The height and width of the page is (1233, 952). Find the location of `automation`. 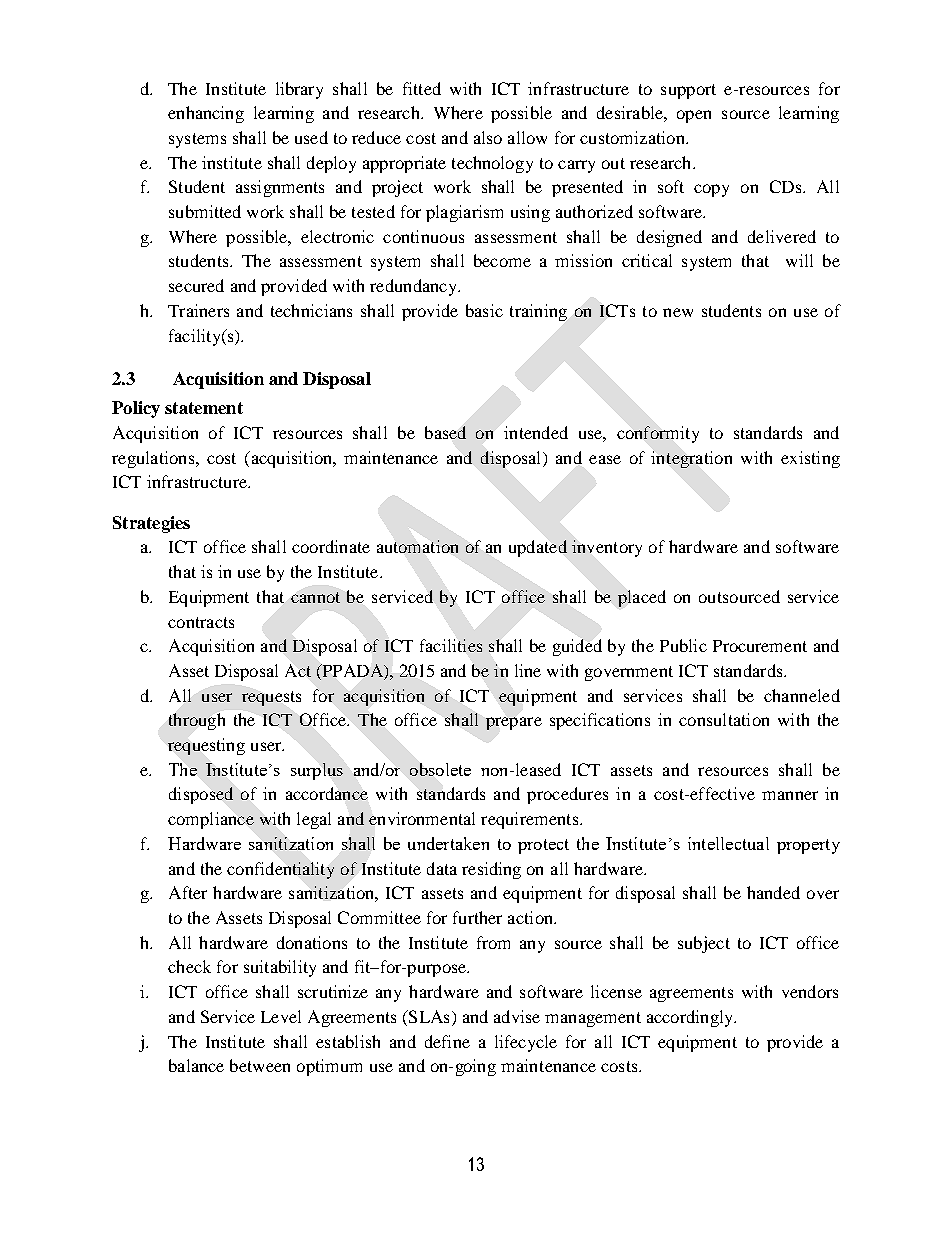

automation is located at coordinates (417, 546).
